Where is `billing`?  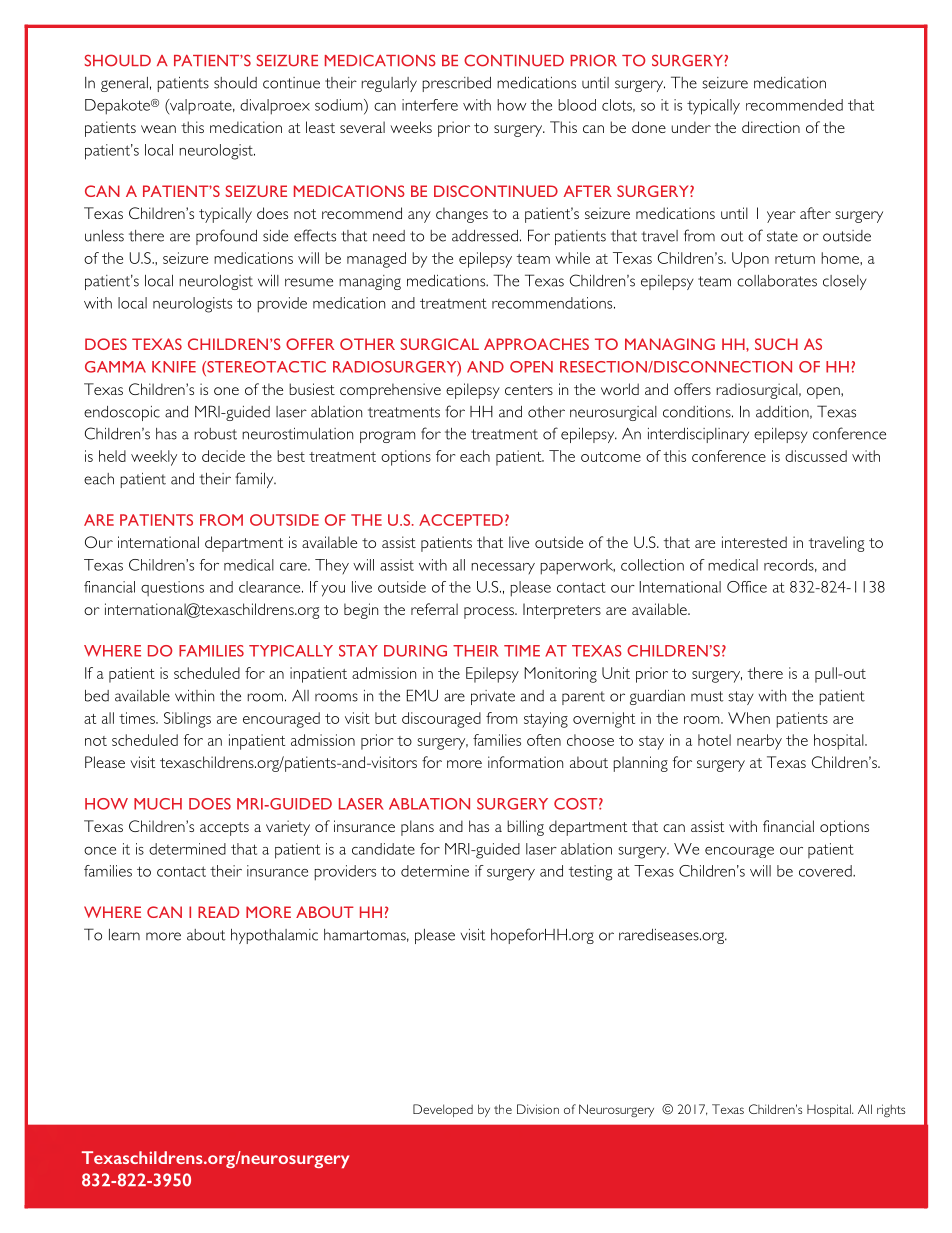 billing is located at coordinates (525, 828).
